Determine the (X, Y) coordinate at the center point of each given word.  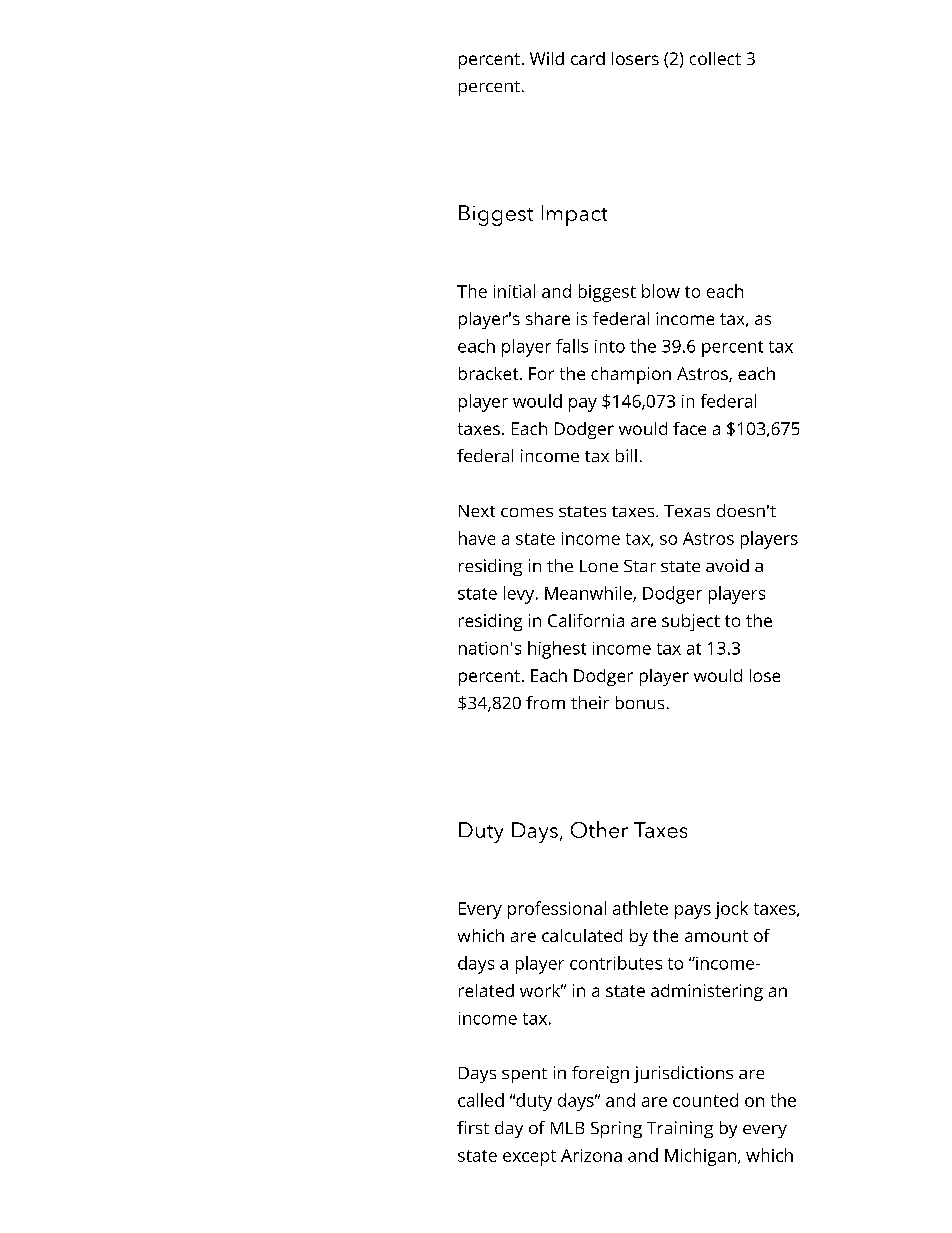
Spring (616, 1129)
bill (626, 455)
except (529, 1158)
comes (527, 512)
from (545, 702)
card (588, 58)
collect (715, 58)
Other (599, 829)
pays (693, 912)
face (689, 428)
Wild (547, 58)
